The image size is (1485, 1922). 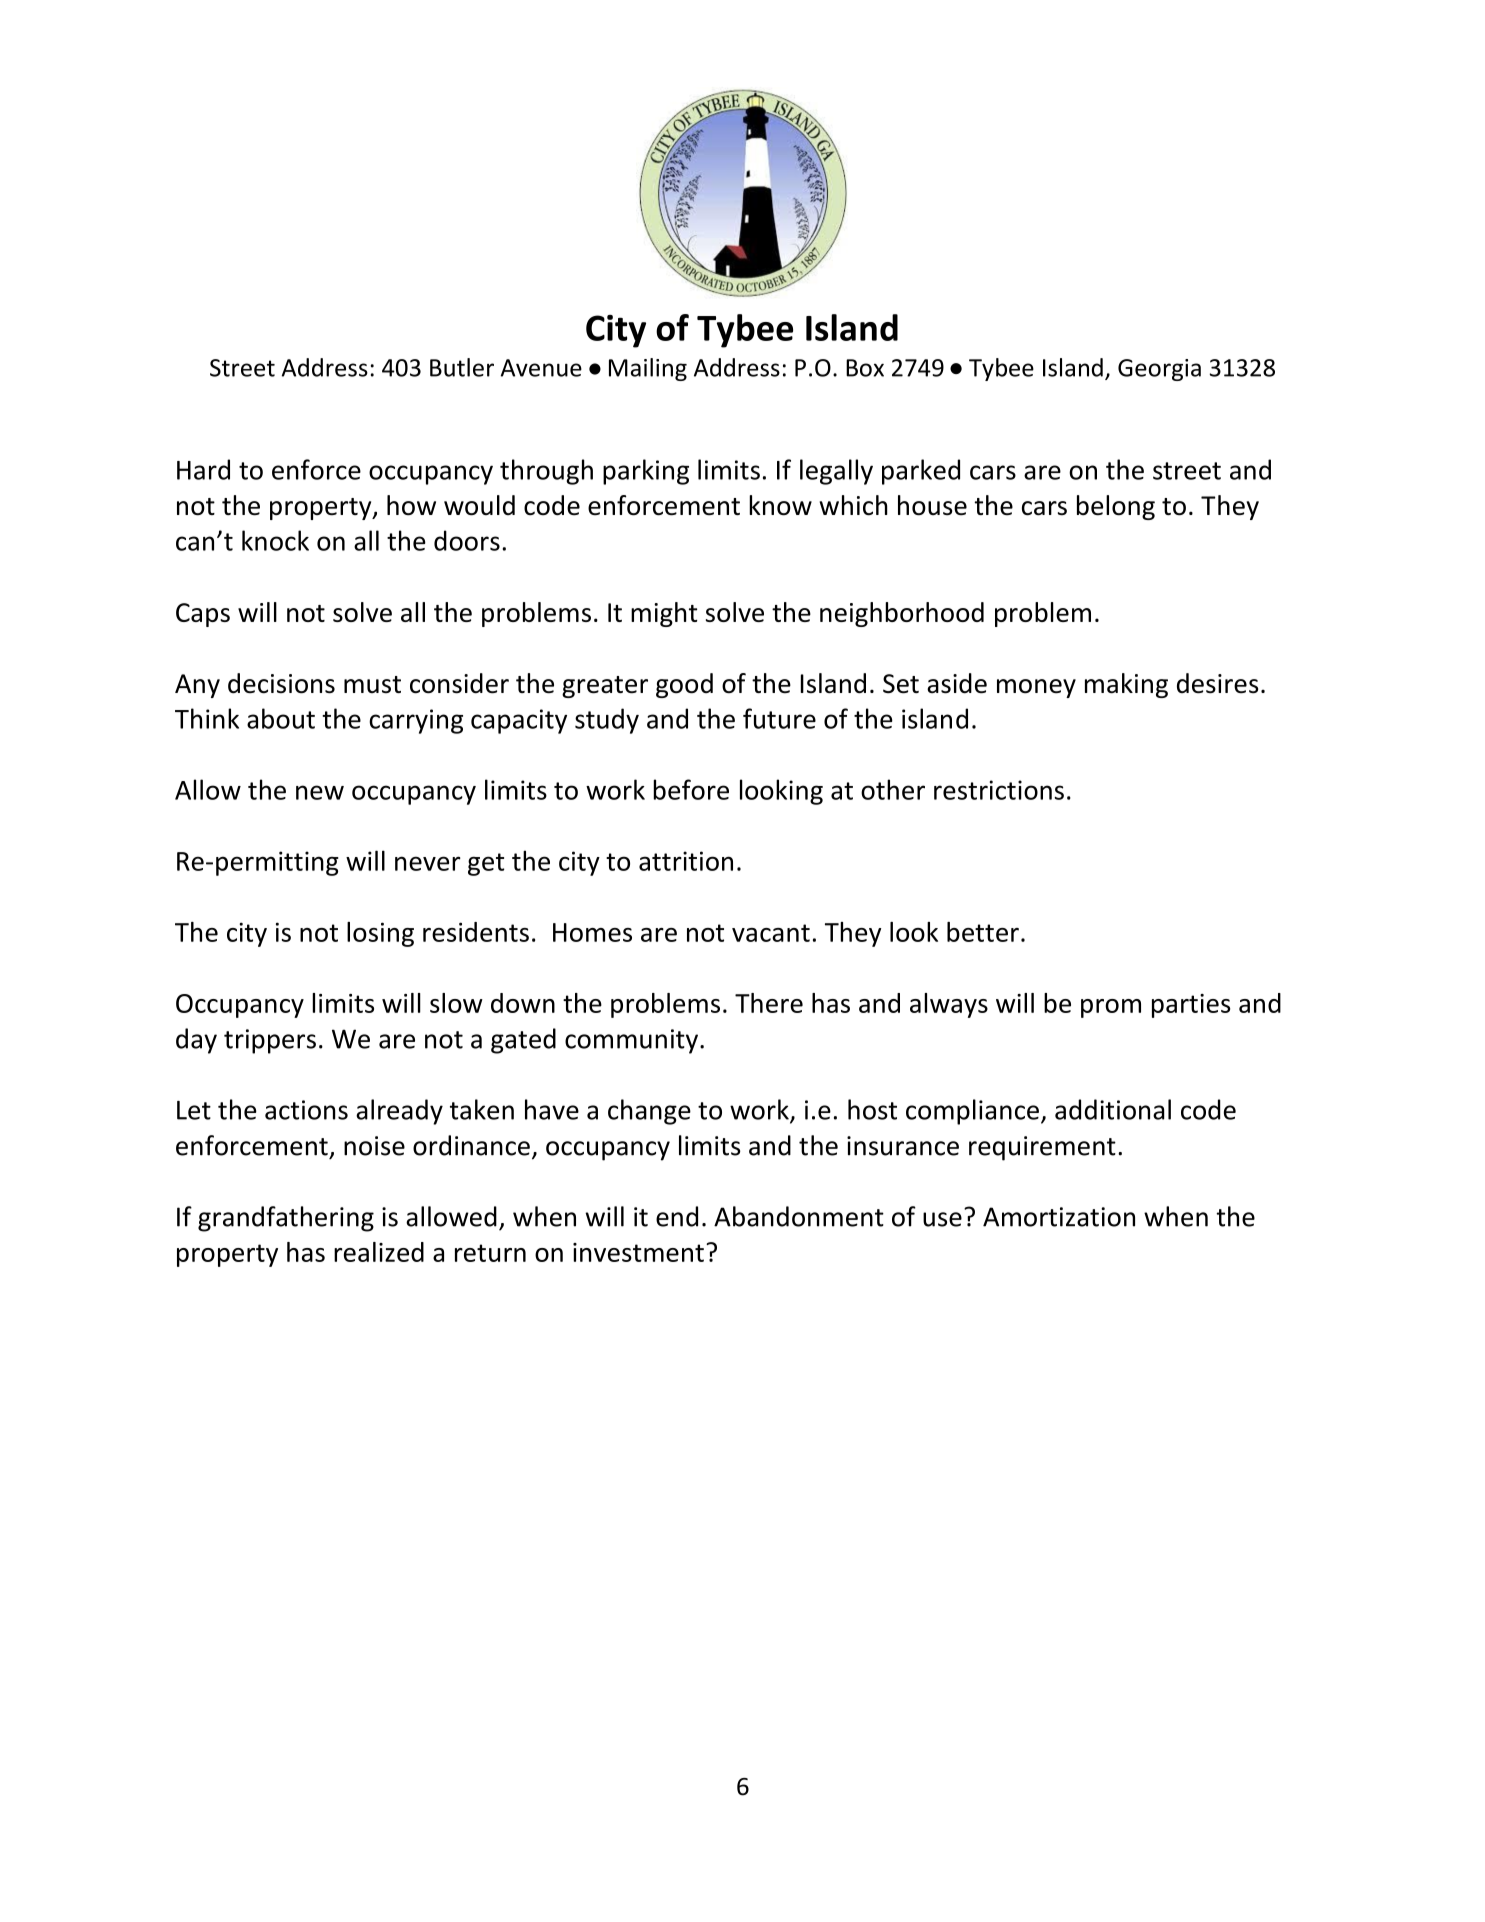 What do you see at coordinates (462, 367) in the image?
I see `Butler` at bounding box center [462, 367].
